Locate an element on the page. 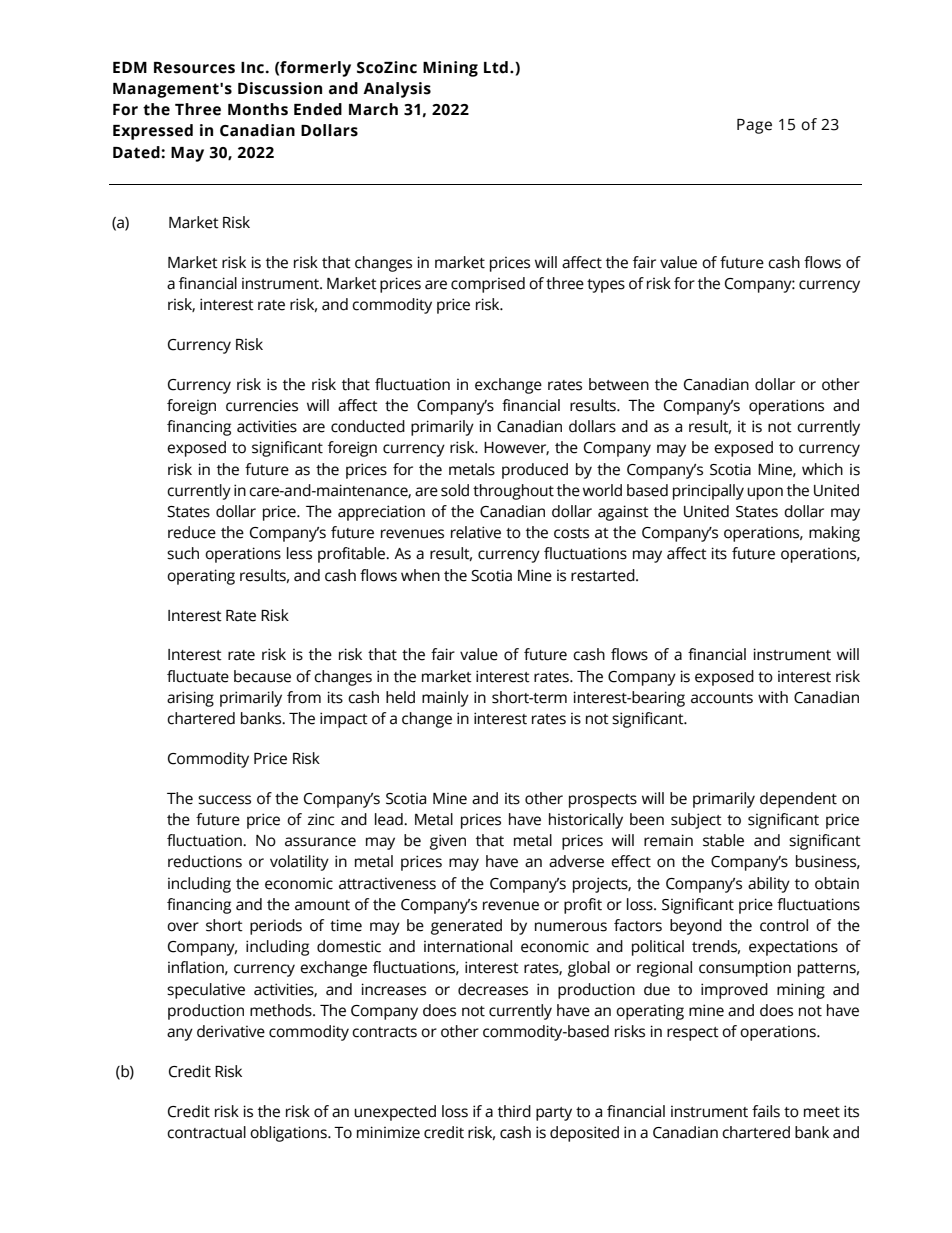  contractual is located at coordinates (206, 1132).
